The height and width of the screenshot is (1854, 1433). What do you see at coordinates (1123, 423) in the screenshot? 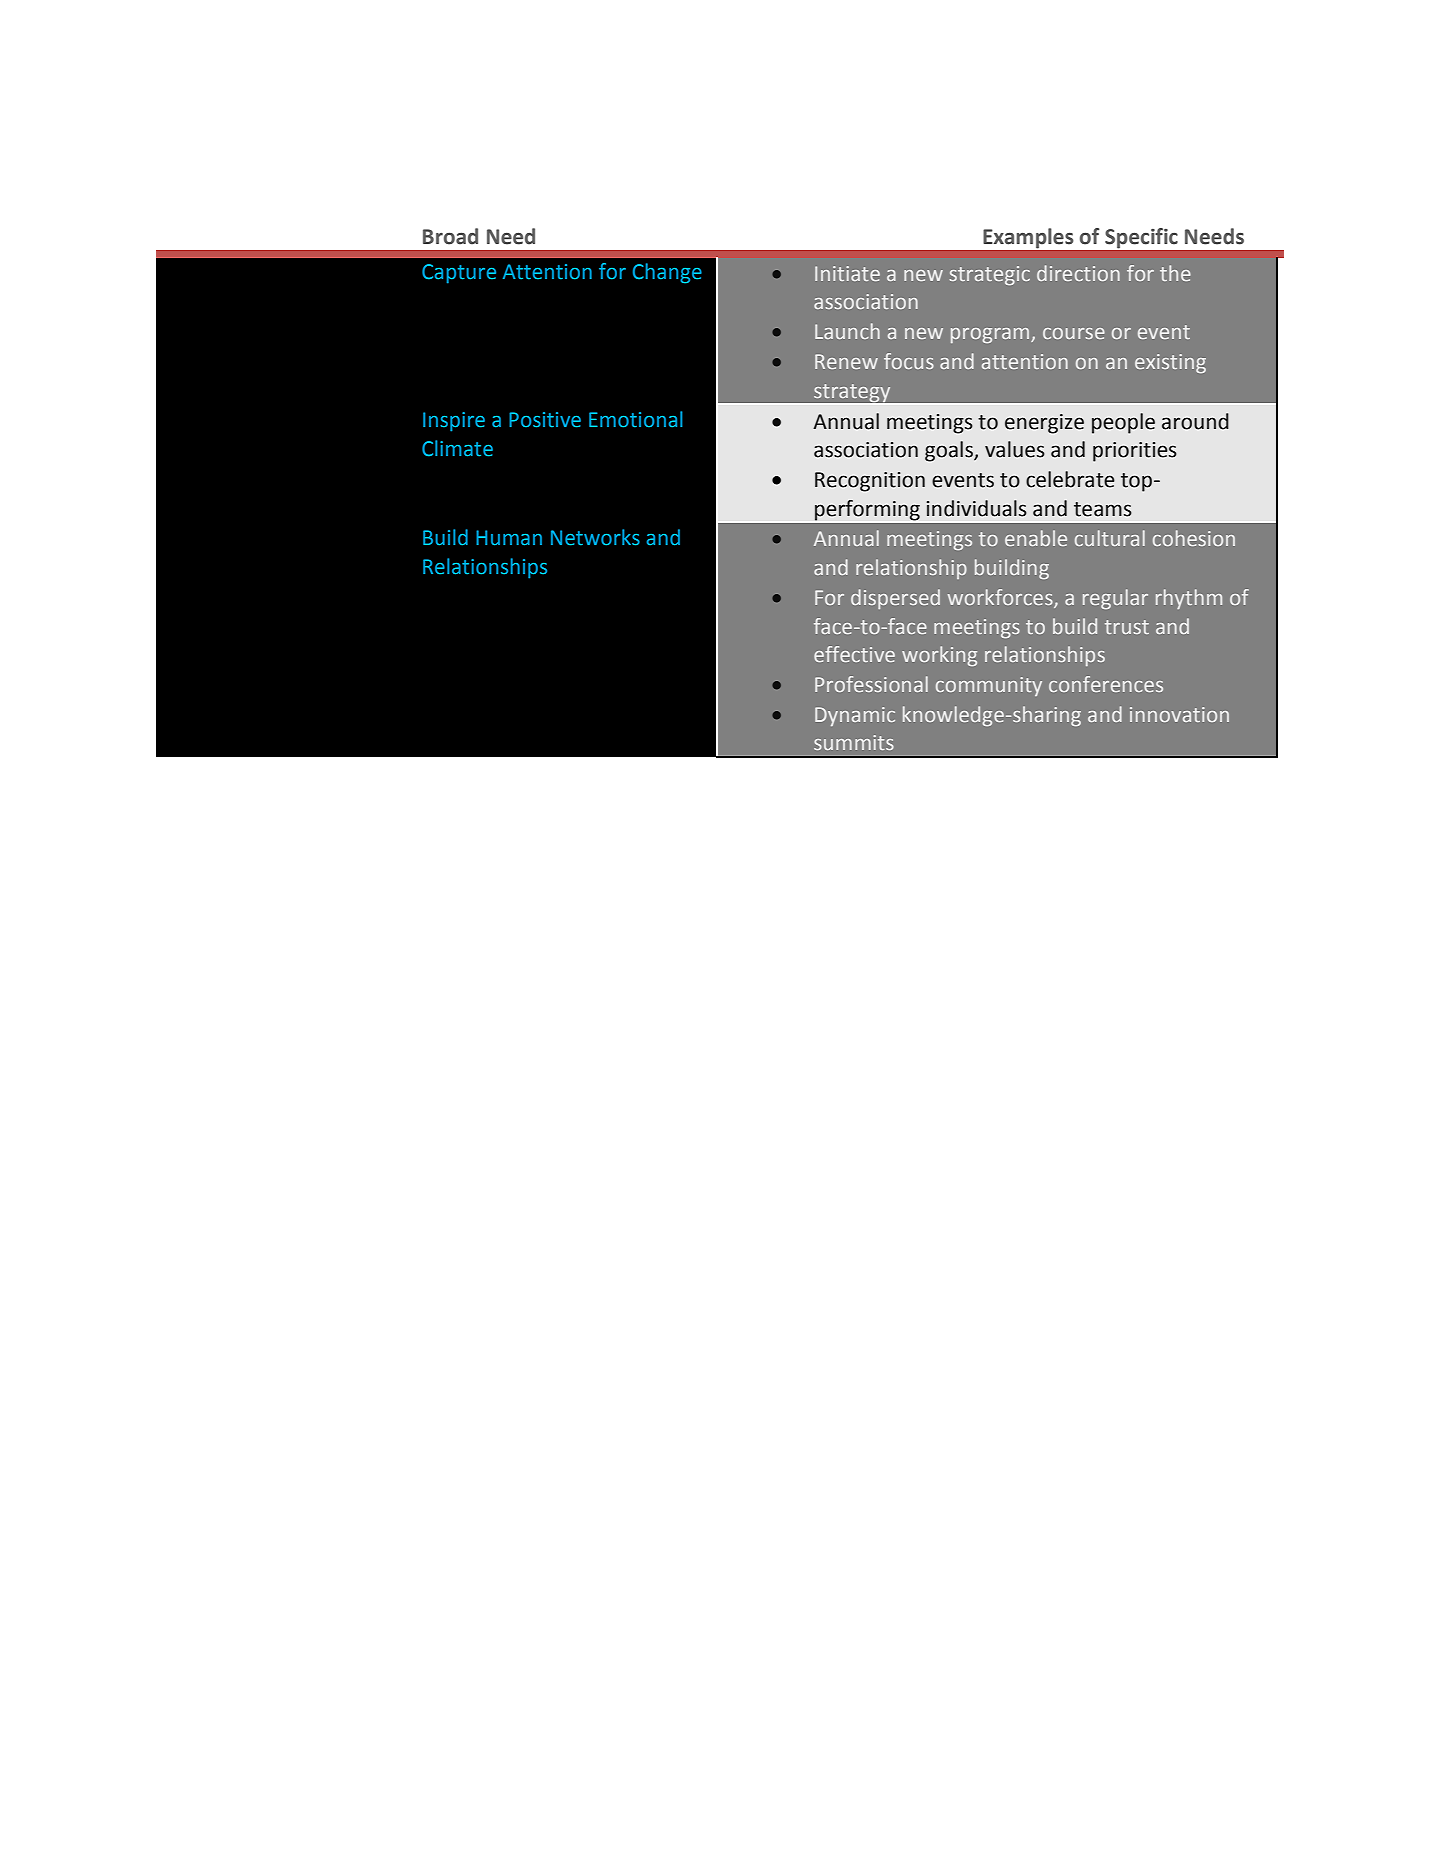
I see `people` at bounding box center [1123, 423].
